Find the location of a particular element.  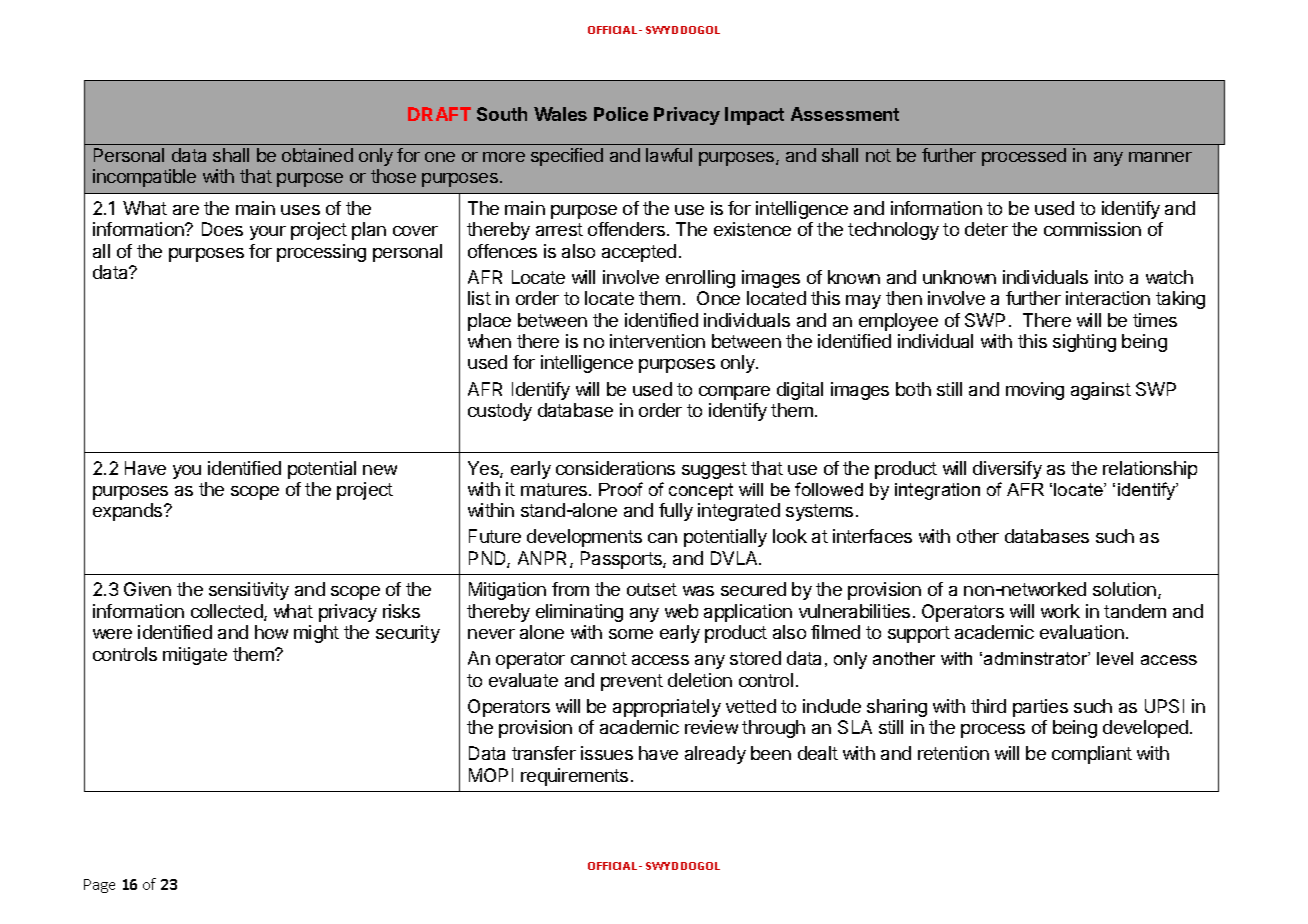

when is located at coordinates (489, 341).
